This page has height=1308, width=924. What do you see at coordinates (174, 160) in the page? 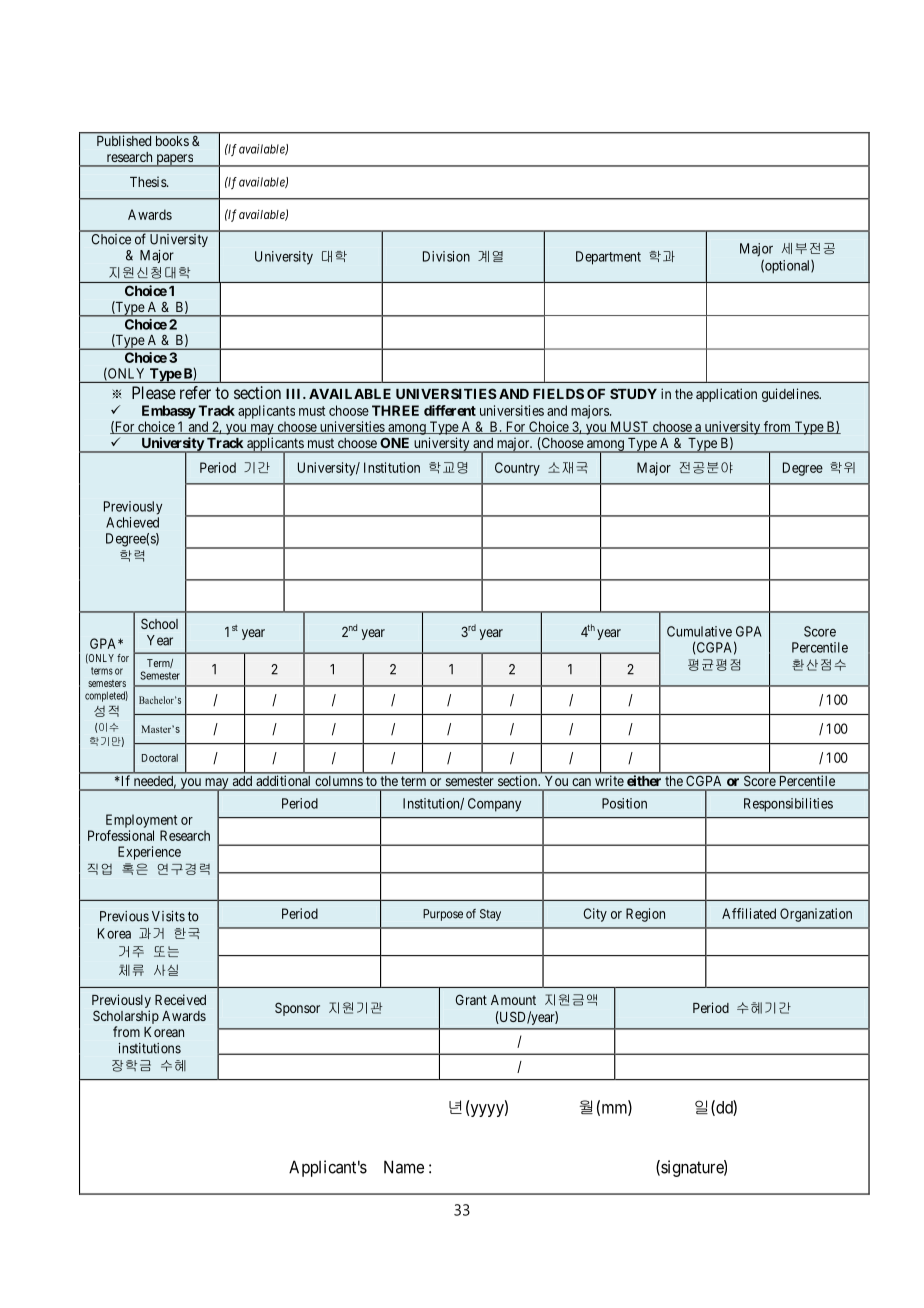
I see `papers` at bounding box center [174, 160].
